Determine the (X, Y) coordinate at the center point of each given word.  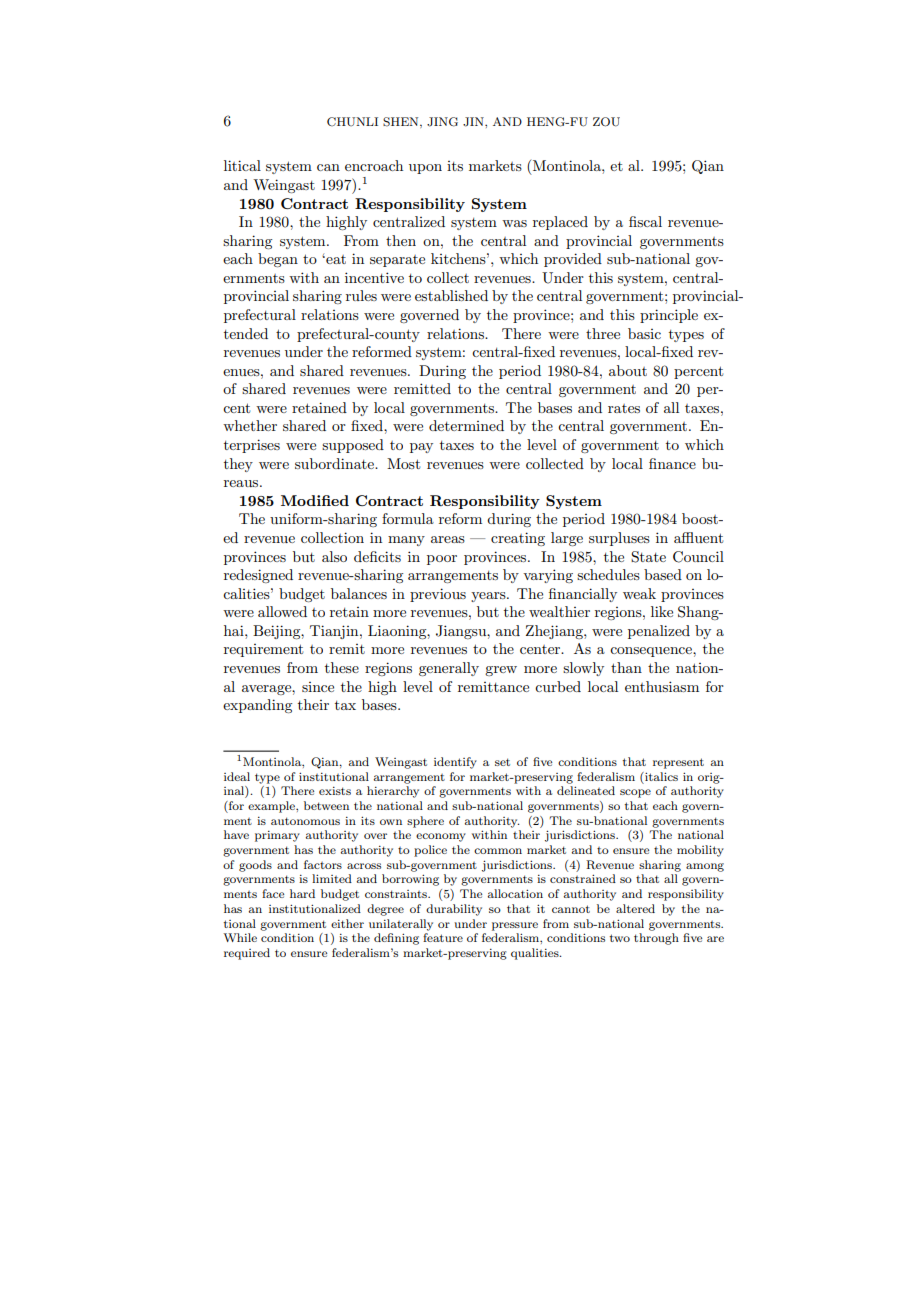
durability (454, 910)
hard (302, 893)
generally (449, 669)
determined (466, 425)
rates (624, 408)
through (656, 939)
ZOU (606, 122)
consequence (652, 652)
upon (425, 169)
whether (250, 425)
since (318, 687)
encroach (374, 165)
